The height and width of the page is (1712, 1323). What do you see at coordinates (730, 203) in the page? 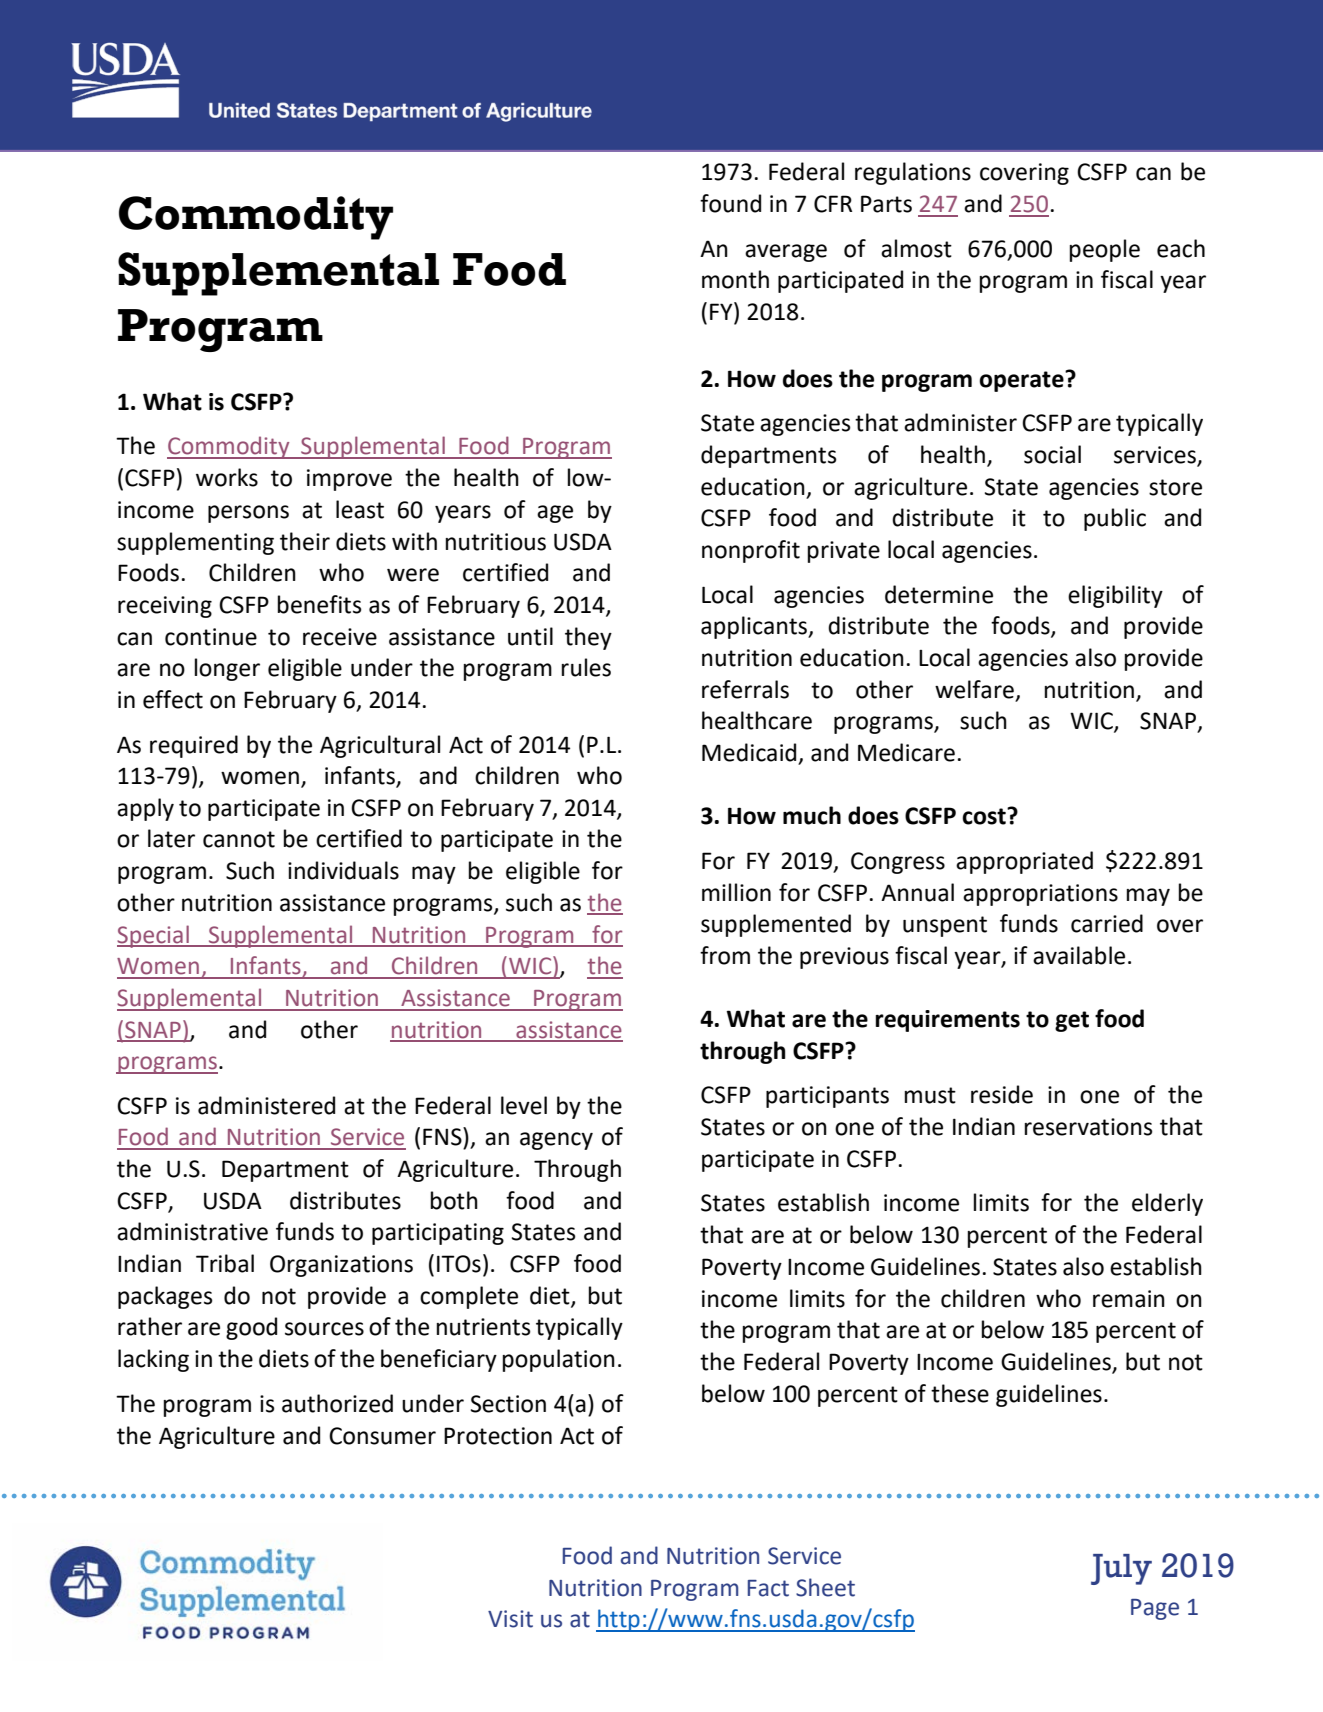
I see `found` at bounding box center [730, 203].
